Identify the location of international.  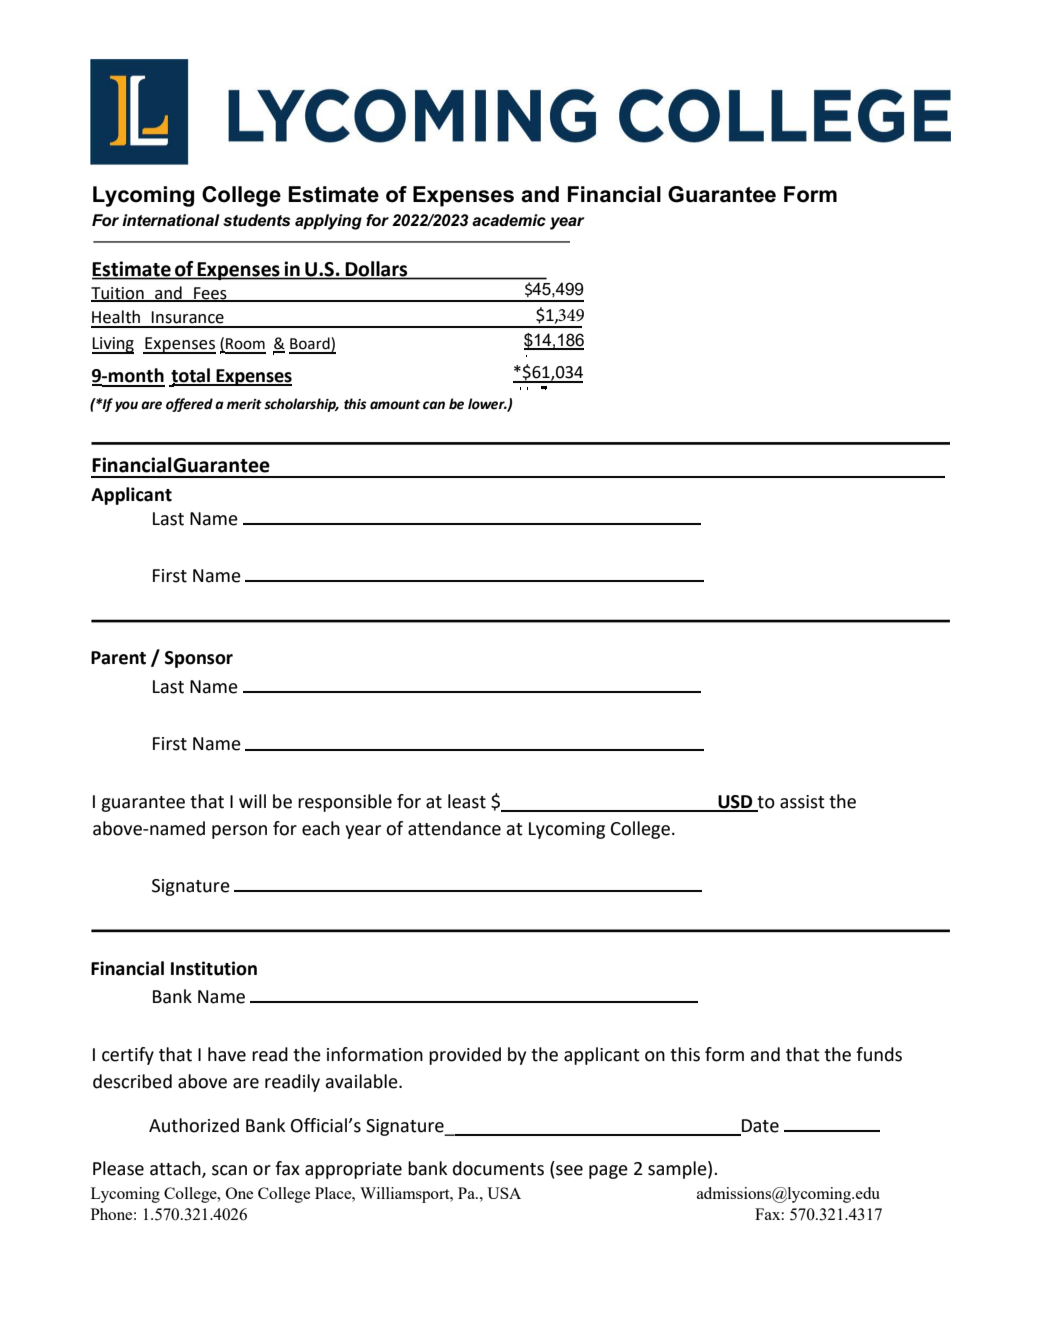
(171, 220).
